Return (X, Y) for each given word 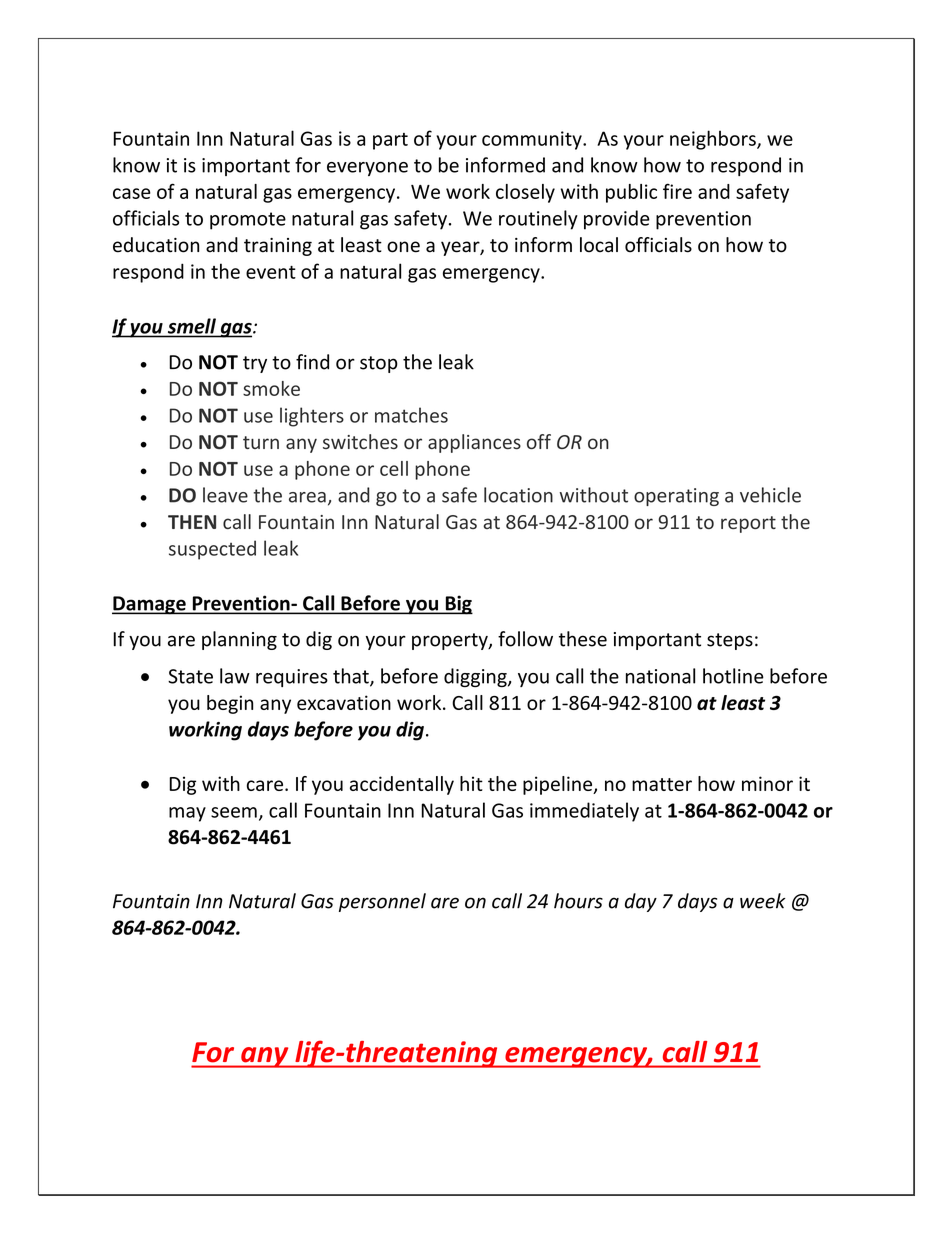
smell (192, 326)
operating (676, 497)
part (390, 141)
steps (730, 641)
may (187, 814)
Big (458, 605)
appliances (474, 443)
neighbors (714, 140)
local (599, 245)
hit (471, 783)
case (132, 193)
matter (662, 784)
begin (230, 704)
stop (379, 364)
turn (261, 442)
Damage (150, 605)
